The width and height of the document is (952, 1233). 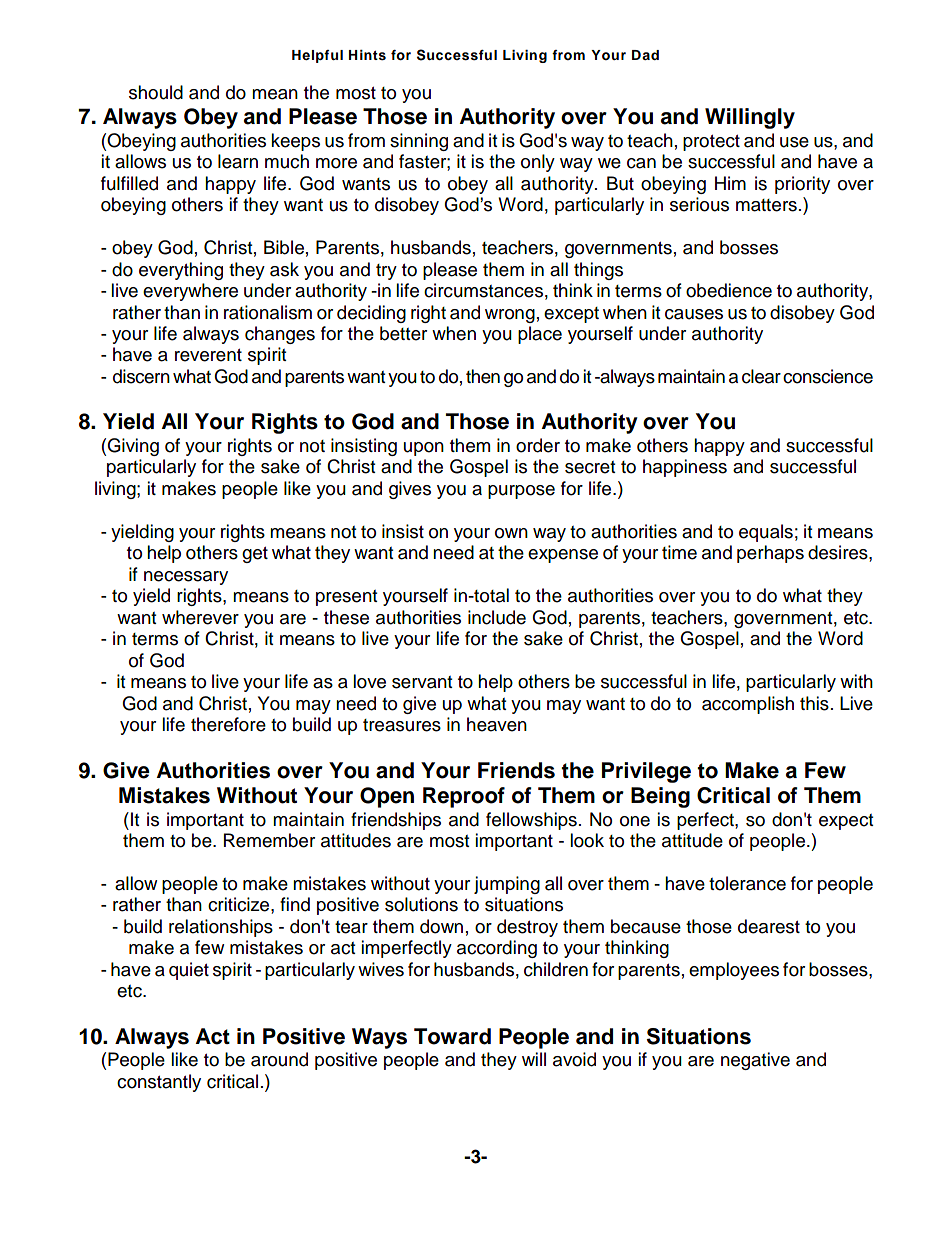 What do you see at coordinates (846, 822) in the document?
I see `expect` at bounding box center [846, 822].
